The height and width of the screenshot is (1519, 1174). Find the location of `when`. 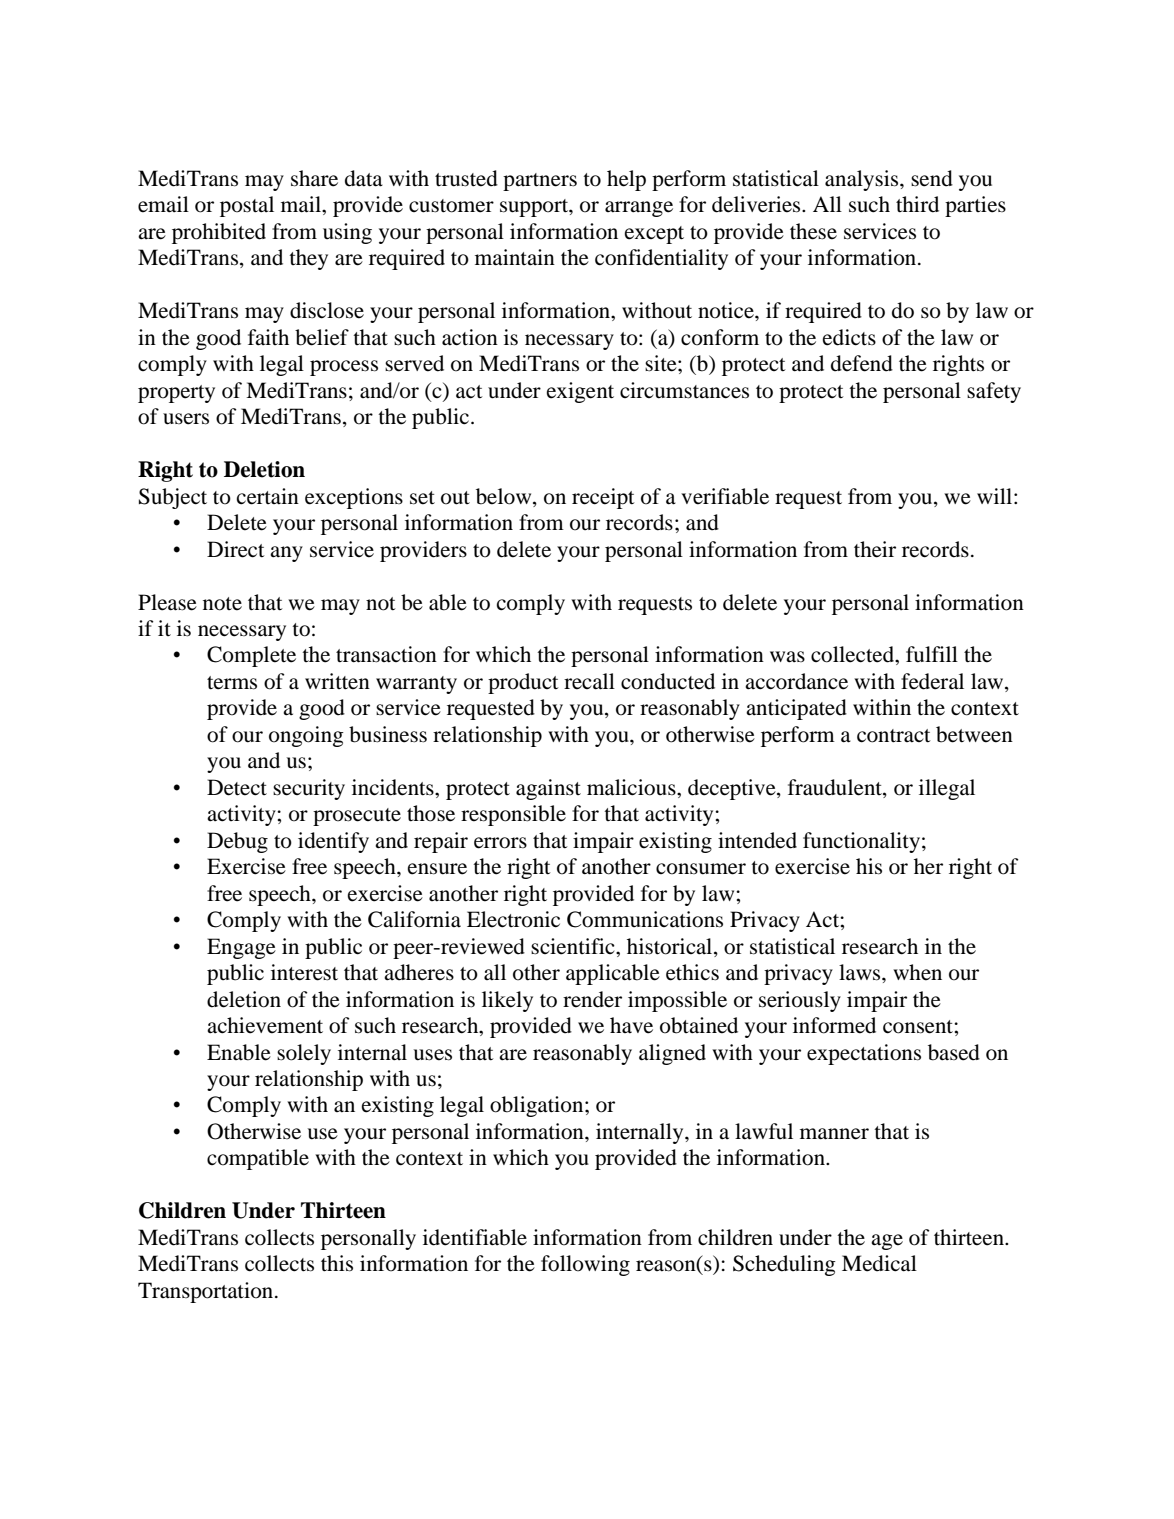

when is located at coordinates (917, 972).
